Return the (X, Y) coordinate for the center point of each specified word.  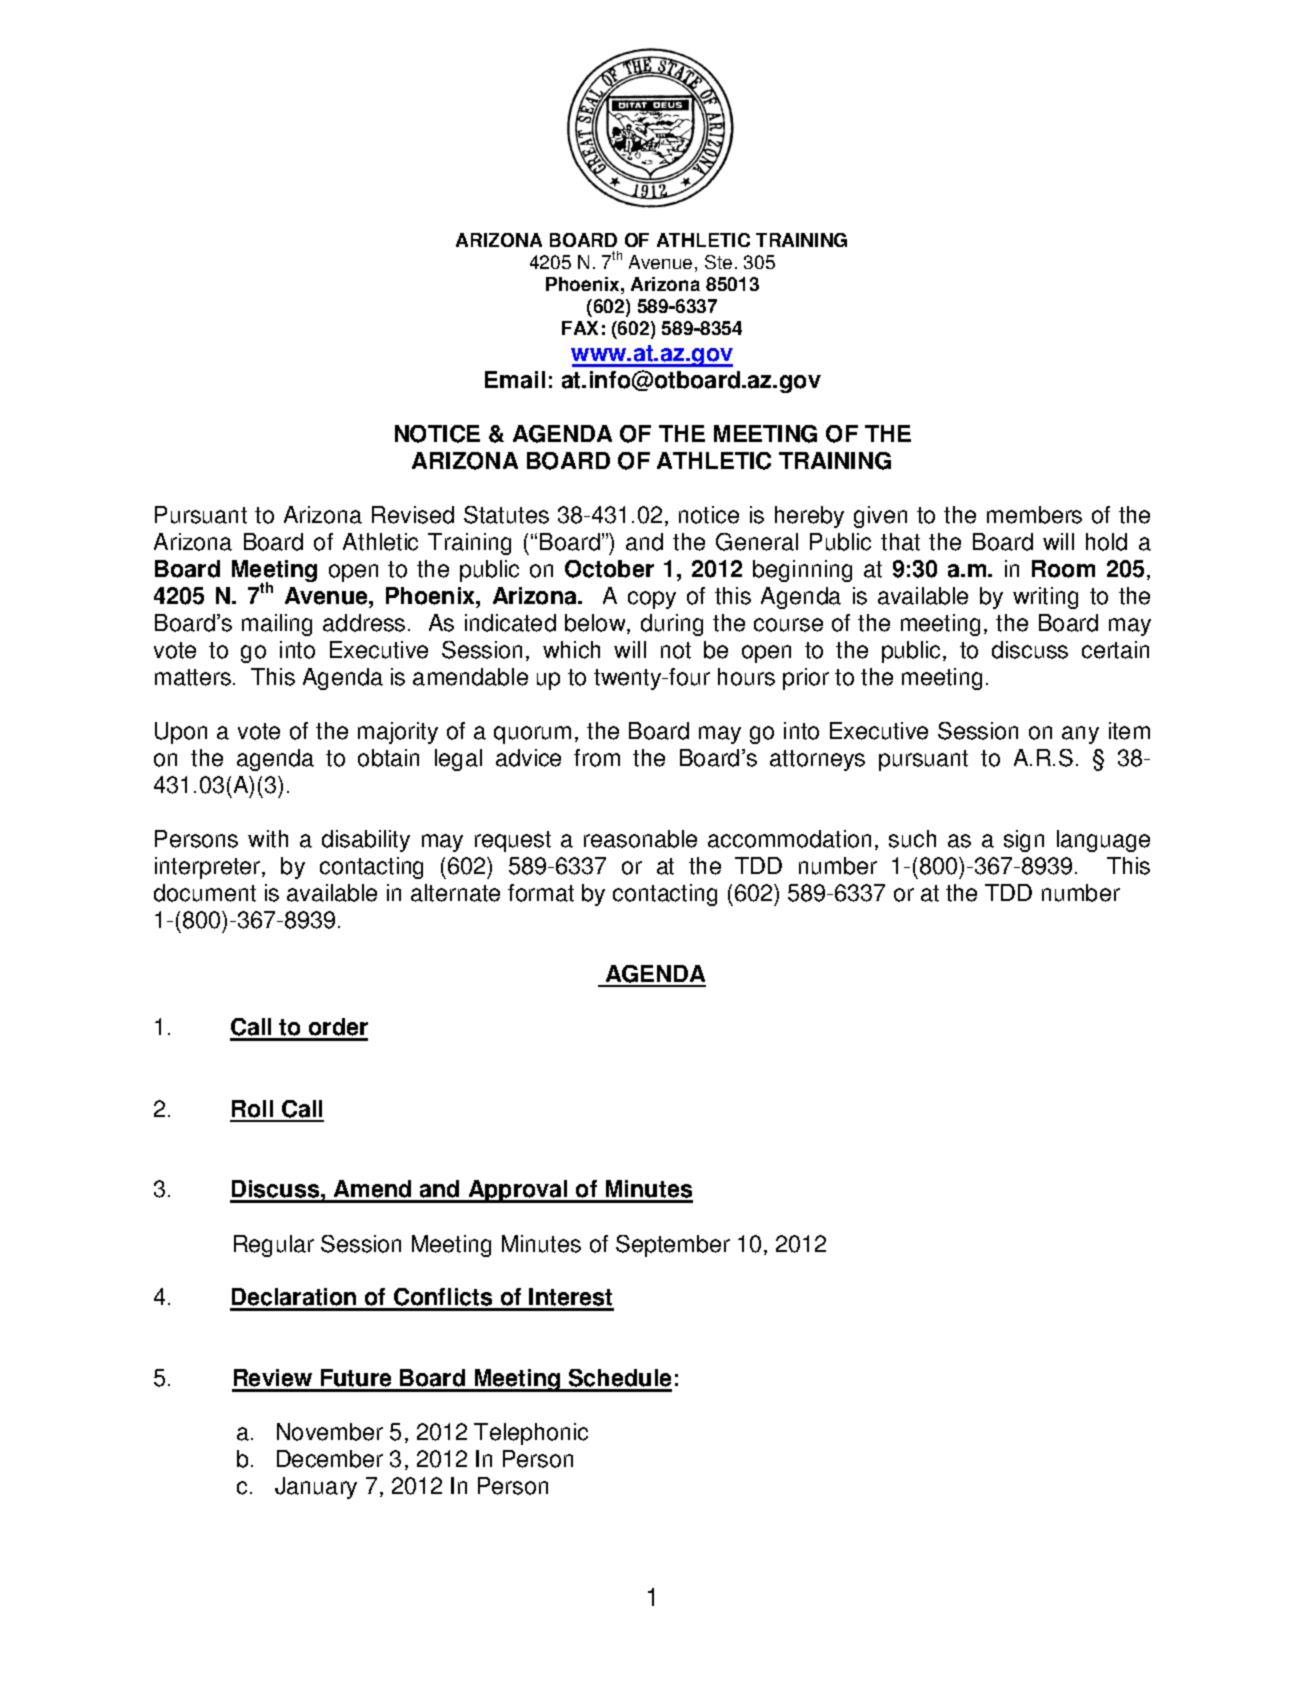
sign (1024, 841)
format (541, 893)
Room (1063, 569)
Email (515, 380)
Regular (274, 1246)
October (609, 569)
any (1080, 735)
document (205, 893)
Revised (413, 515)
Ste (718, 262)
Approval (518, 1191)
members (1034, 515)
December (330, 1459)
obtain (388, 758)
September (673, 1246)
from (597, 758)
